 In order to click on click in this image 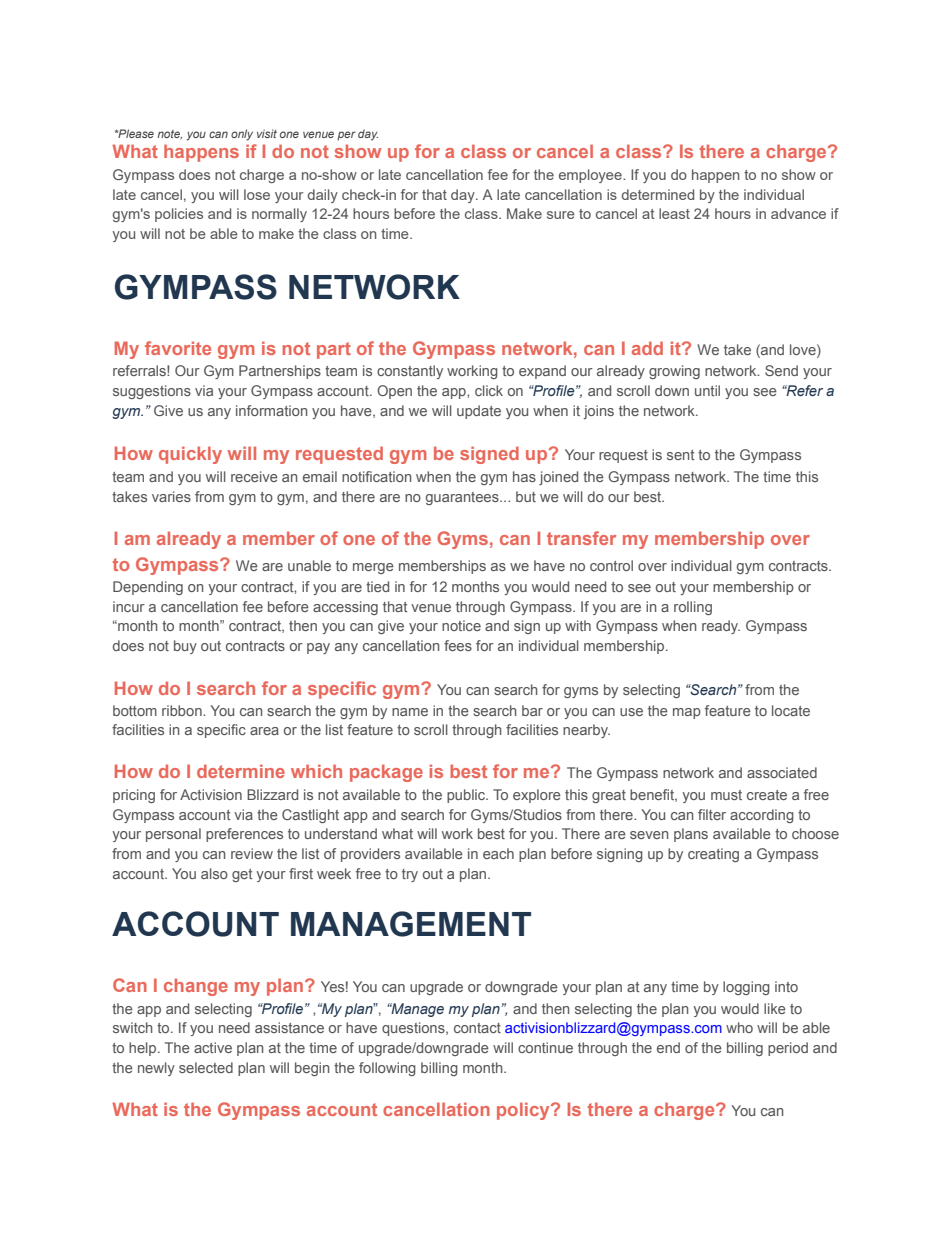, I will do `click(489, 390)`.
